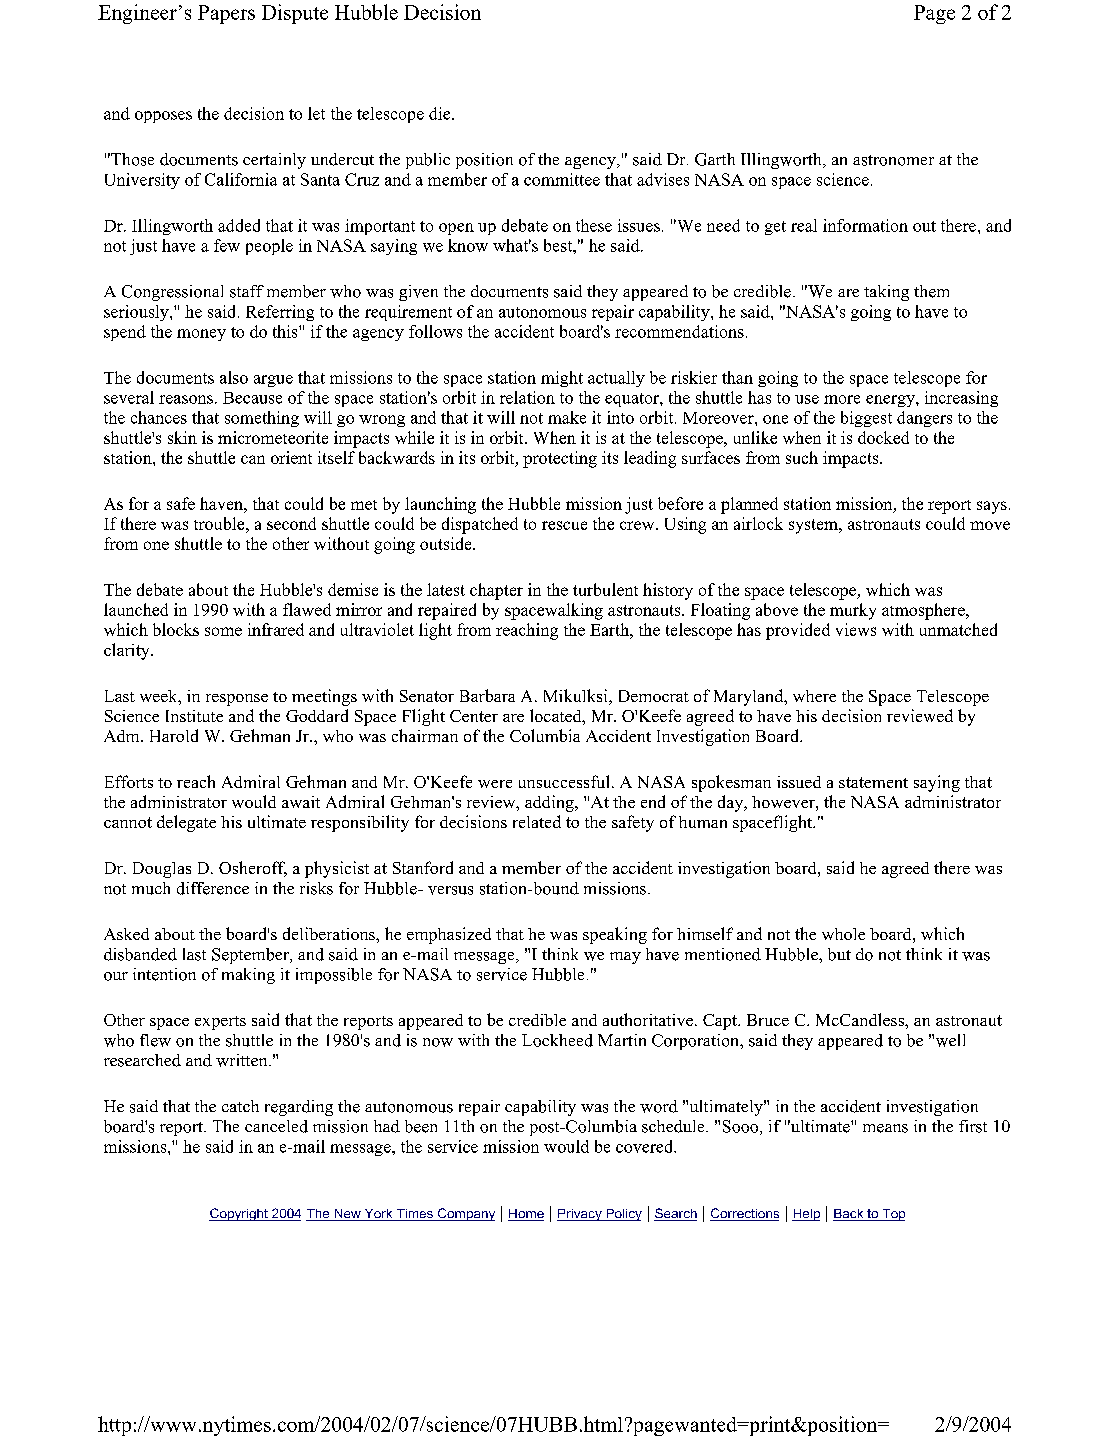 This screenshot has height=1436, width=1110. Describe the element at coordinates (201, 335) in the screenshot. I see `money` at that location.
